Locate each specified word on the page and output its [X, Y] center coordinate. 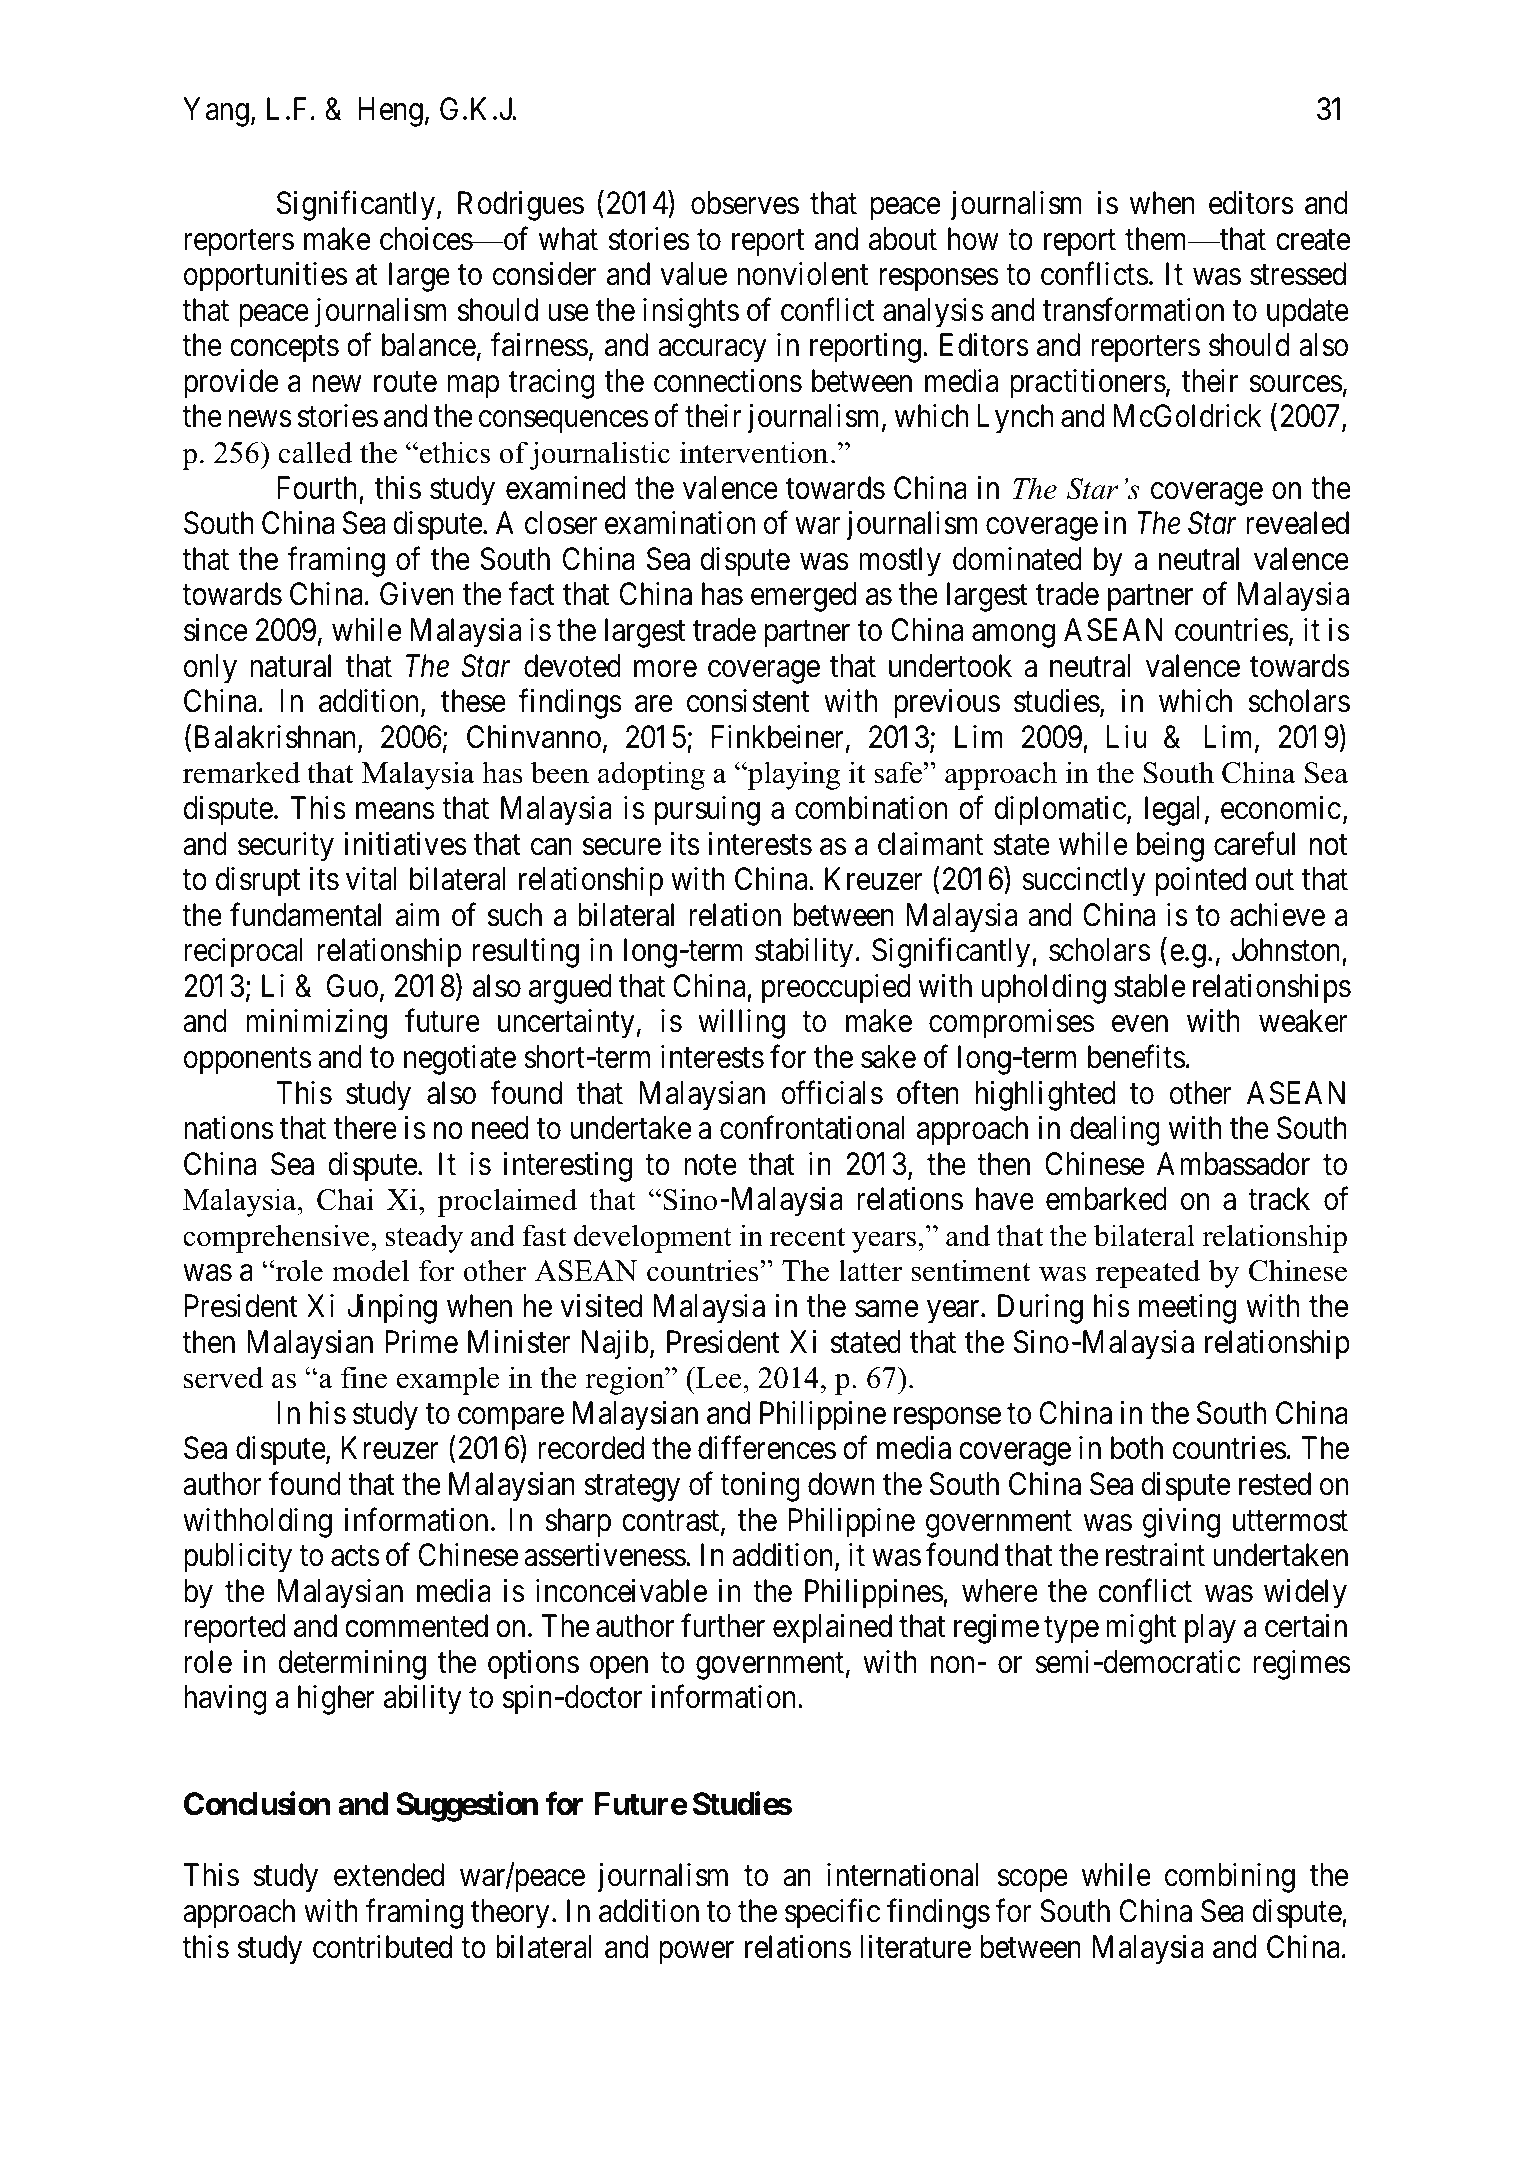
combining [1230, 1878]
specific [832, 1914]
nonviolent [802, 274]
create [1313, 240]
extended [389, 1875]
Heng [390, 112]
